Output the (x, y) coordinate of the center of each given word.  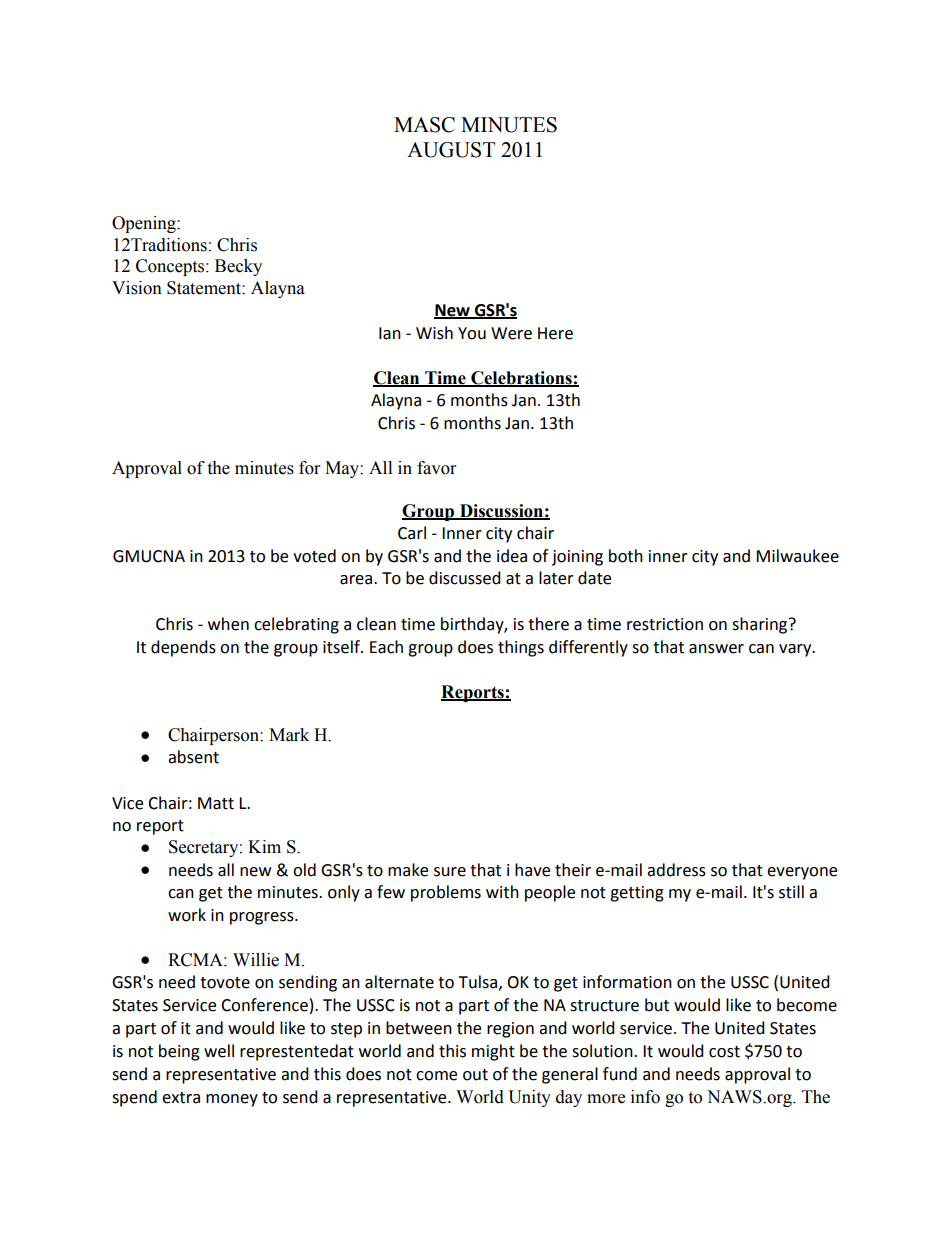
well (219, 1051)
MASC (424, 125)
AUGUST (451, 150)
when (228, 624)
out (475, 1075)
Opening (145, 224)
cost (724, 1052)
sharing (761, 625)
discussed (465, 578)
